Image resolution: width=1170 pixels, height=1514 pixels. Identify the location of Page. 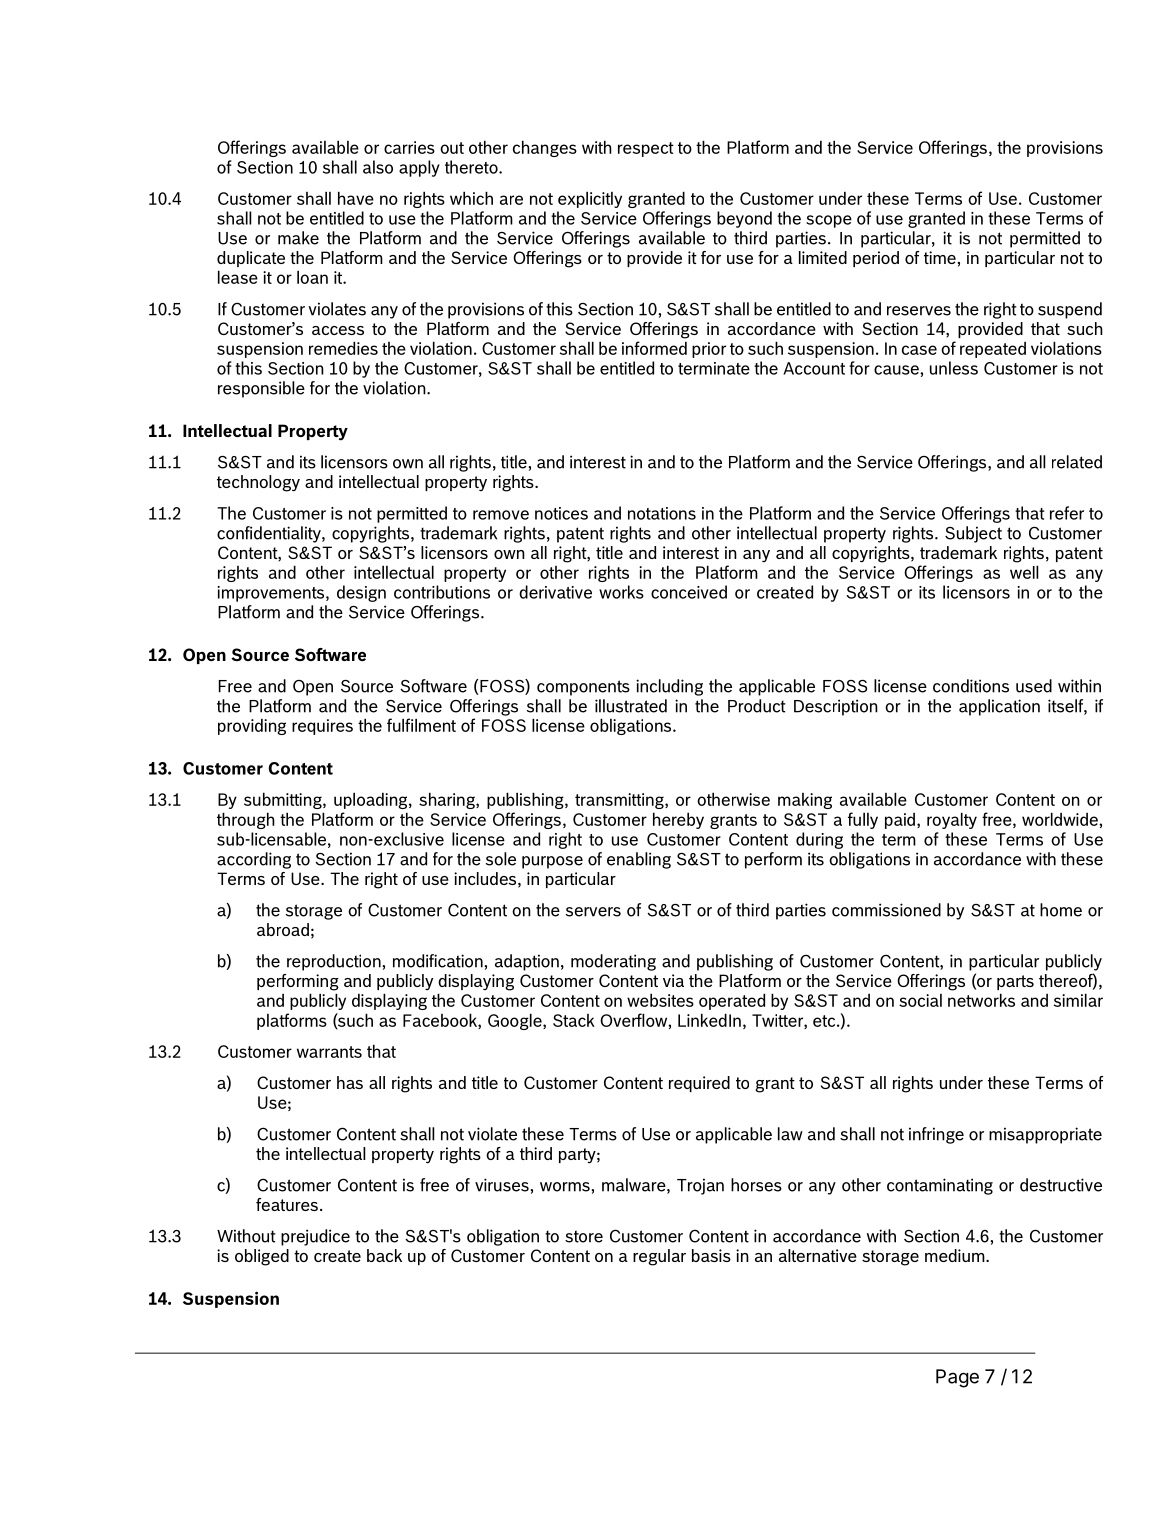
(957, 1378).
